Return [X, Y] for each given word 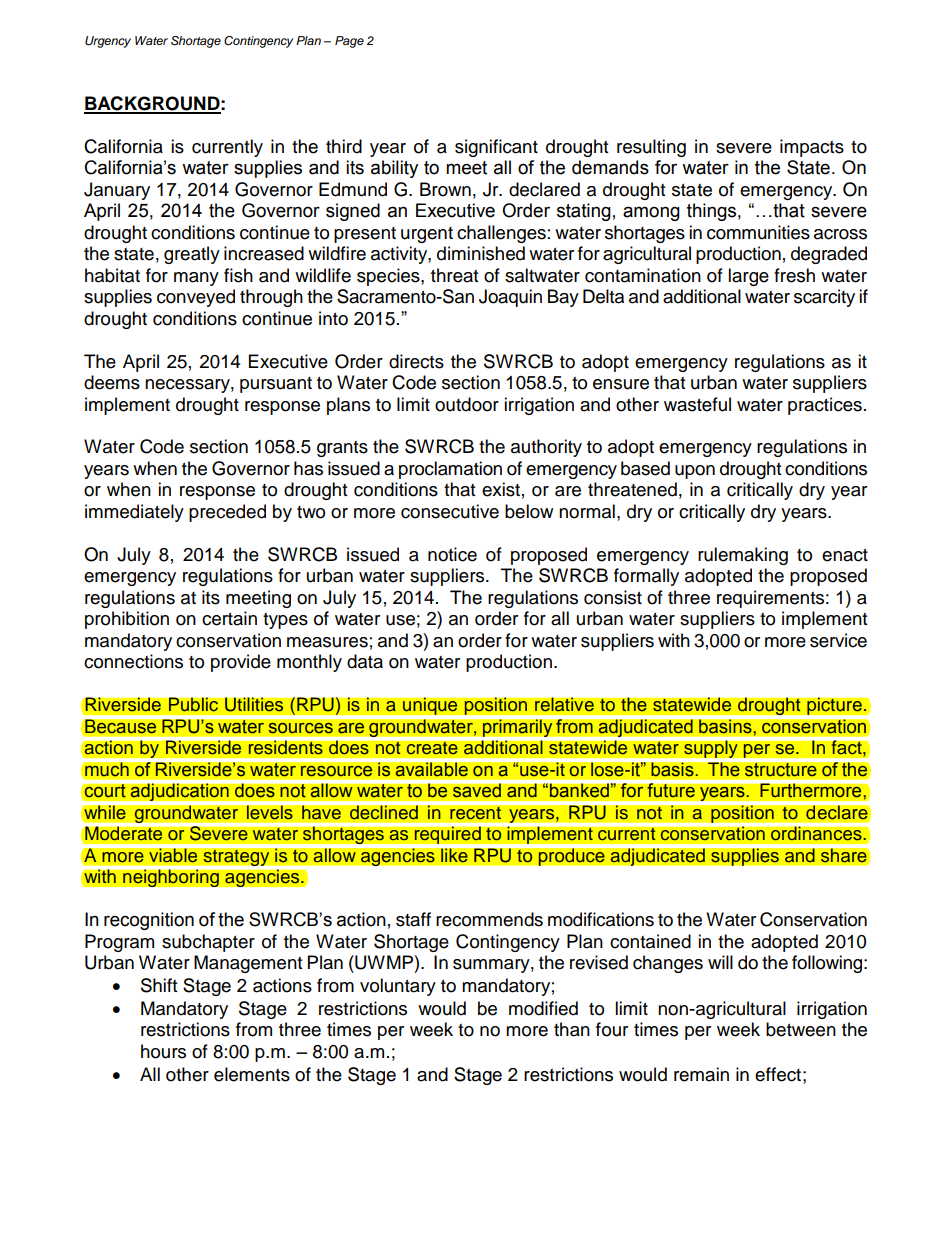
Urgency [108, 42]
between [801, 1029]
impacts [812, 148]
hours [163, 1051]
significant [496, 148]
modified [543, 1008]
